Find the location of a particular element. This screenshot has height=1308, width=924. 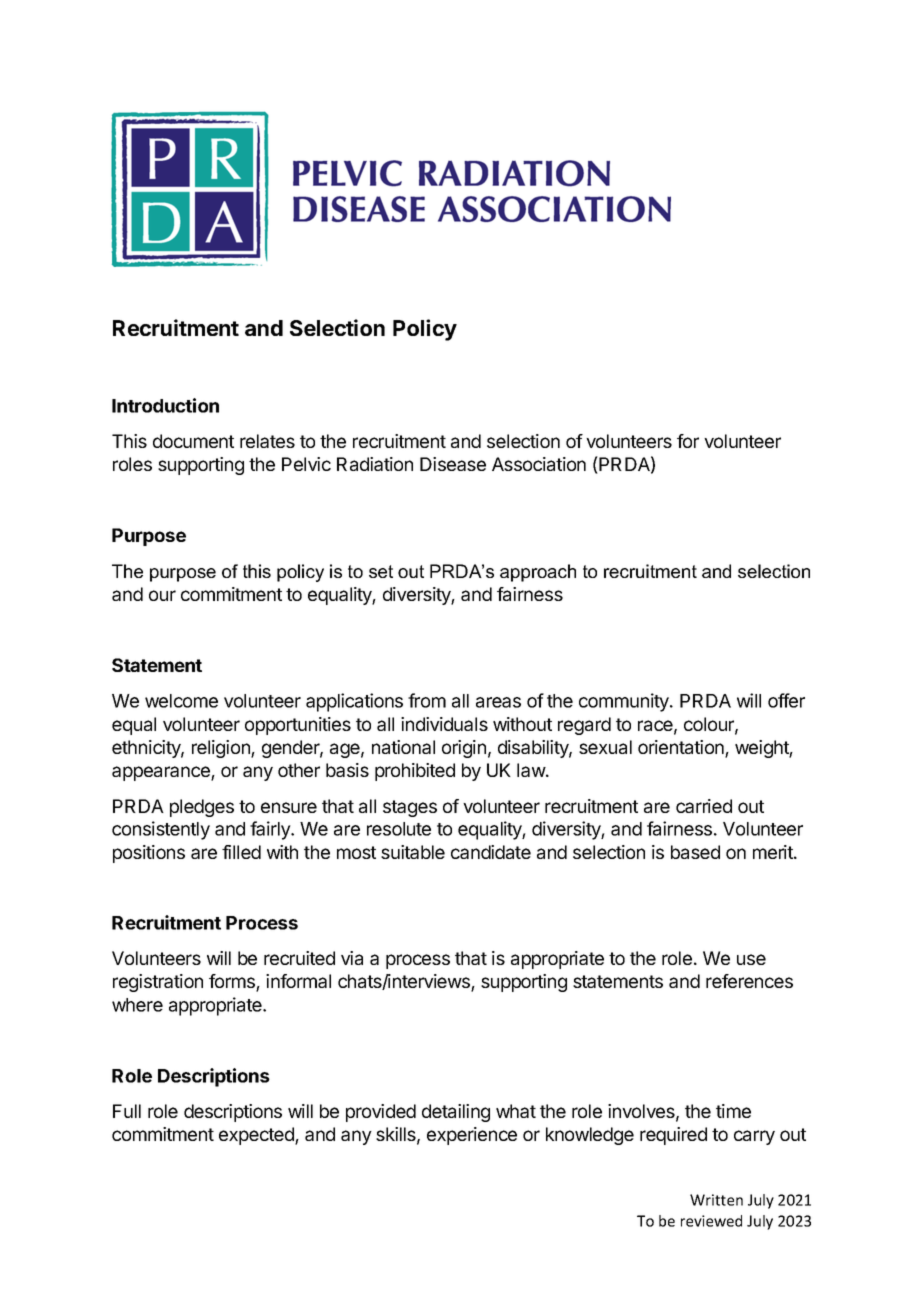

welcome is located at coordinates (181, 701).
